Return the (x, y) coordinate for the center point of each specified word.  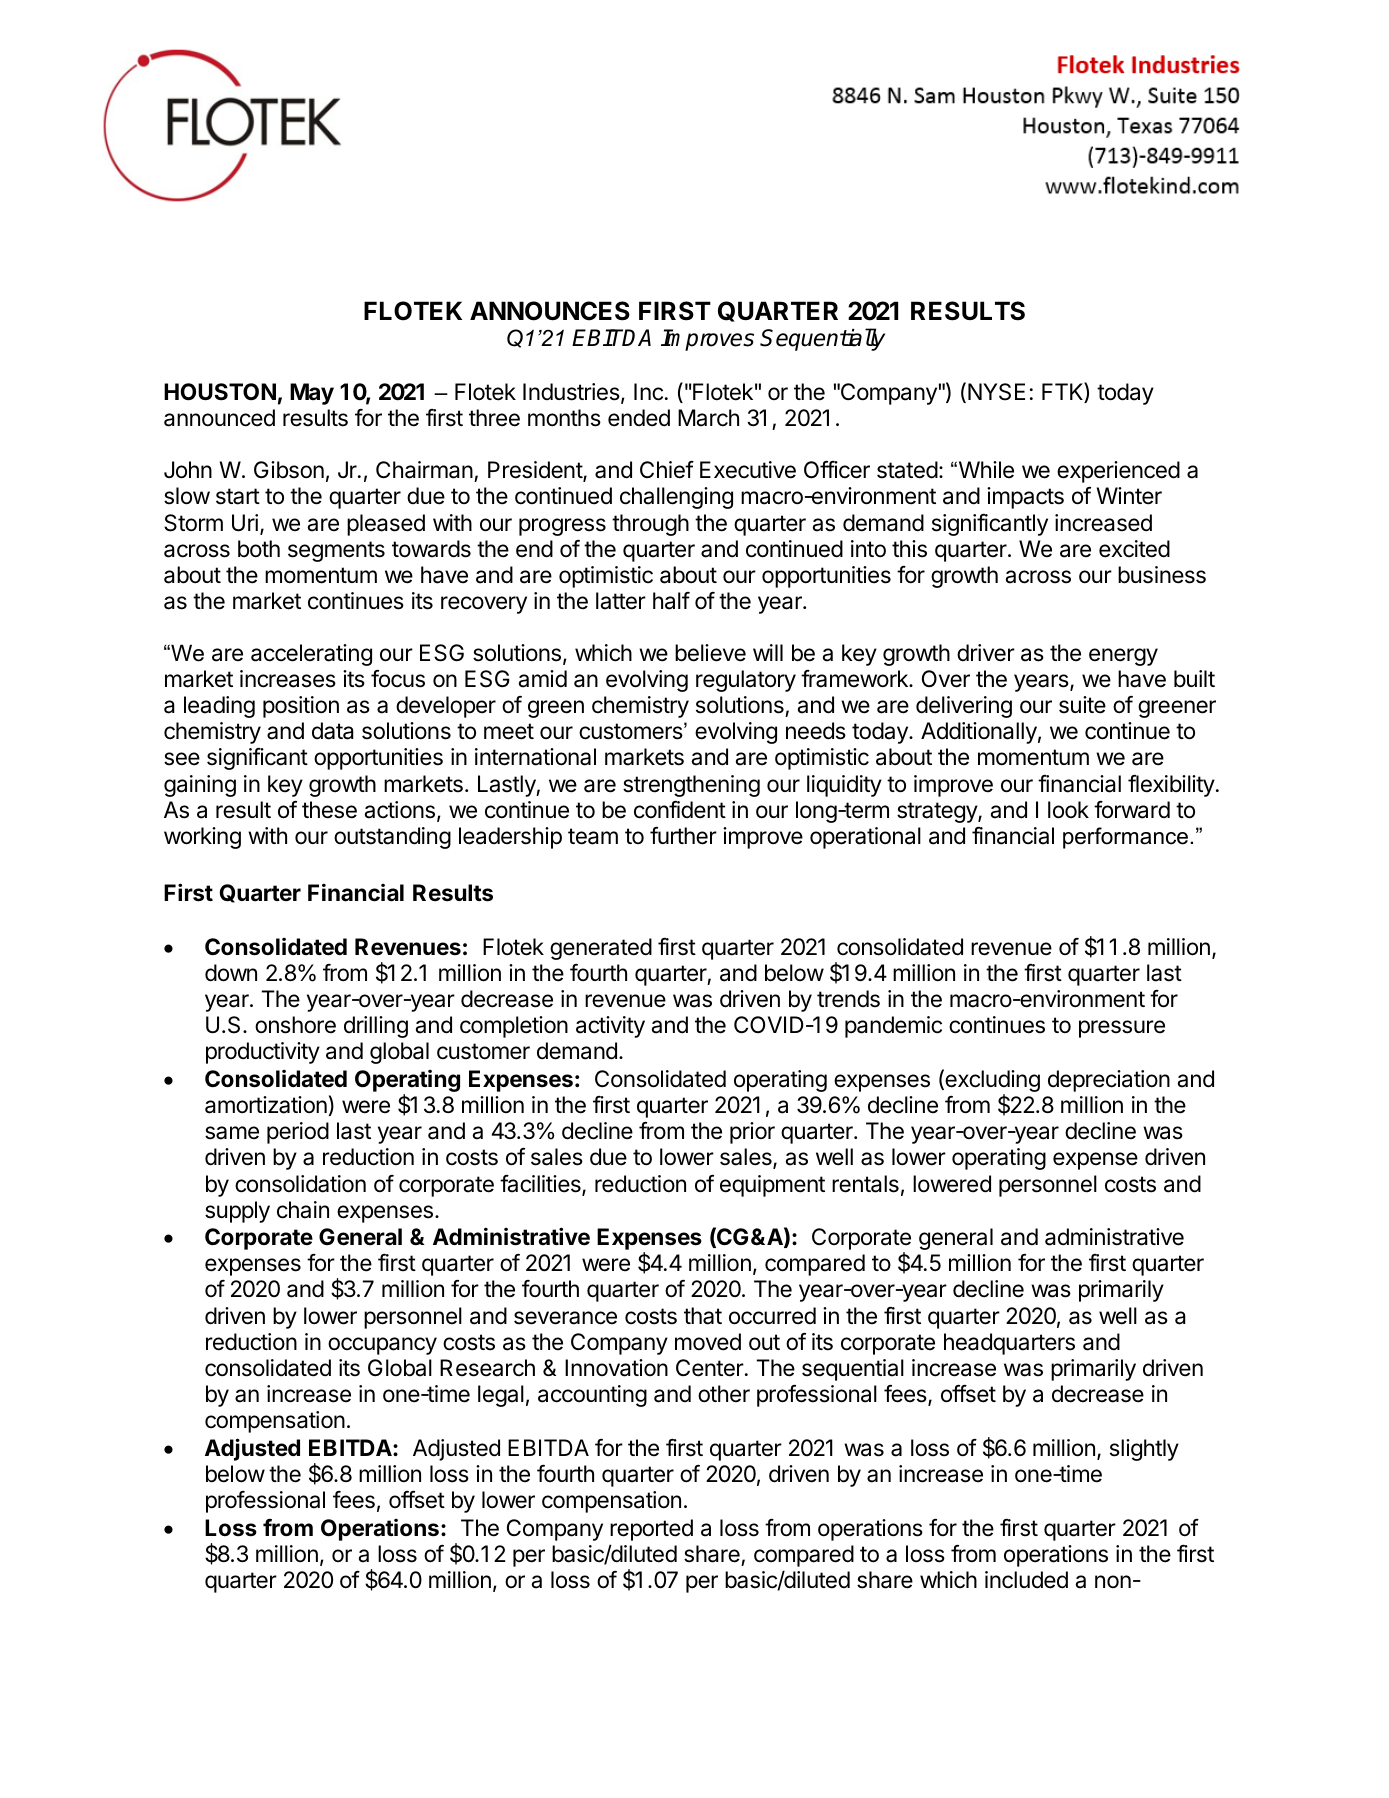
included (1026, 1580)
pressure (1122, 1029)
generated (601, 949)
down (231, 973)
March (708, 418)
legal (501, 1396)
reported (651, 1530)
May (312, 394)
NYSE (996, 392)
